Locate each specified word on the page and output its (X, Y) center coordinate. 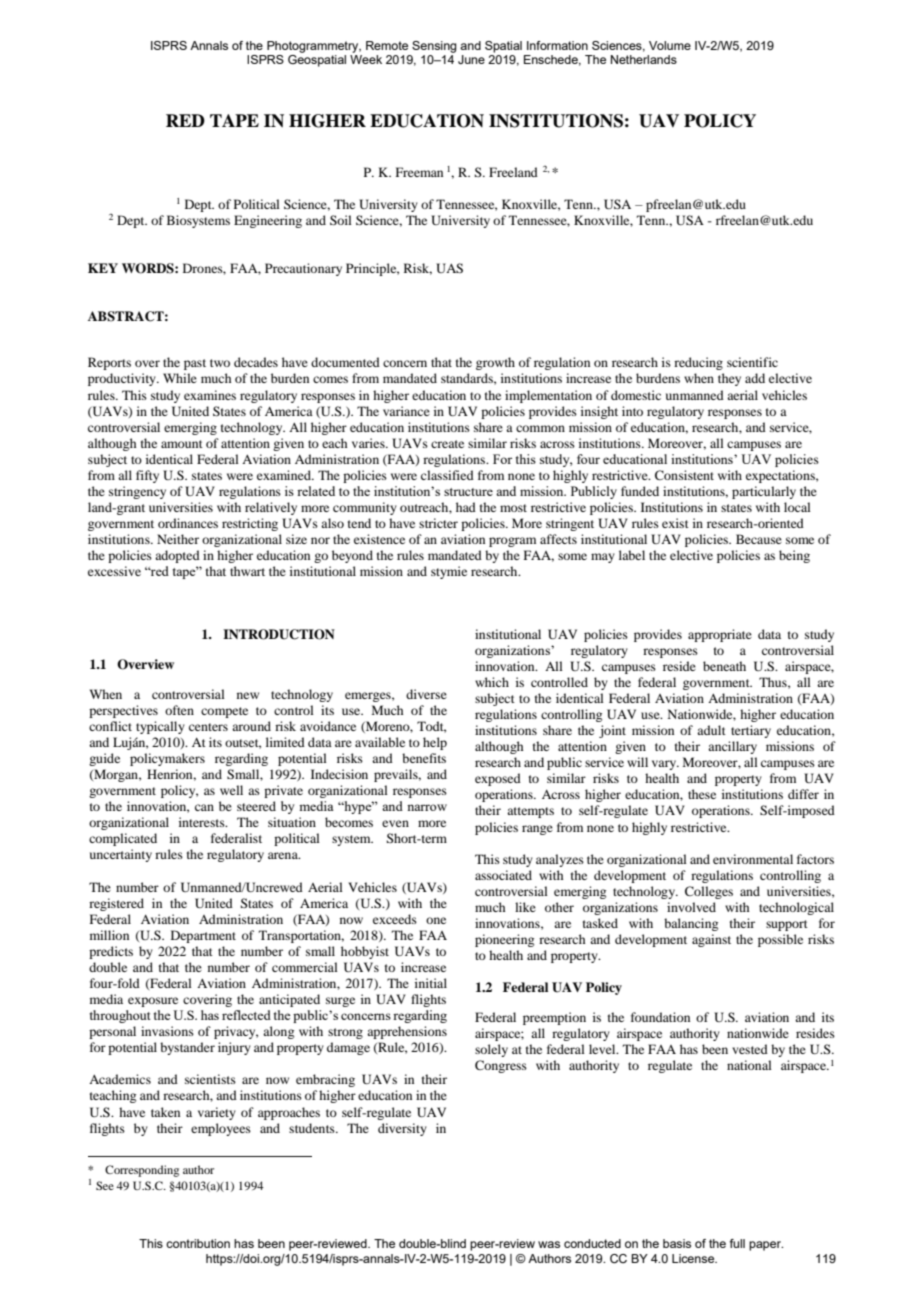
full (737, 1243)
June (471, 59)
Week (366, 59)
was (549, 1244)
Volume (670, 45)
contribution (198, 1243)
